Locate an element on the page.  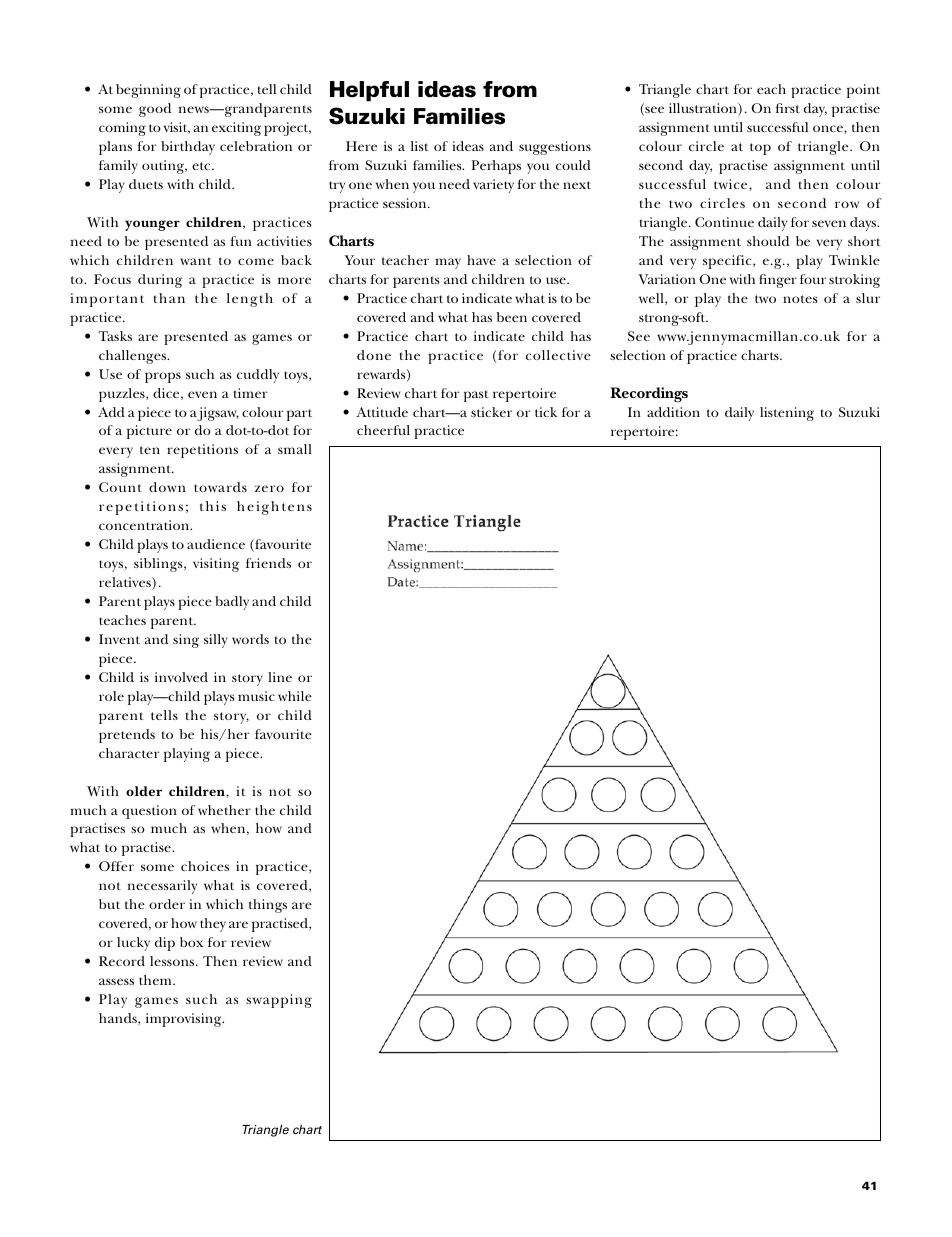
while is located at coordinates (295, 696).
